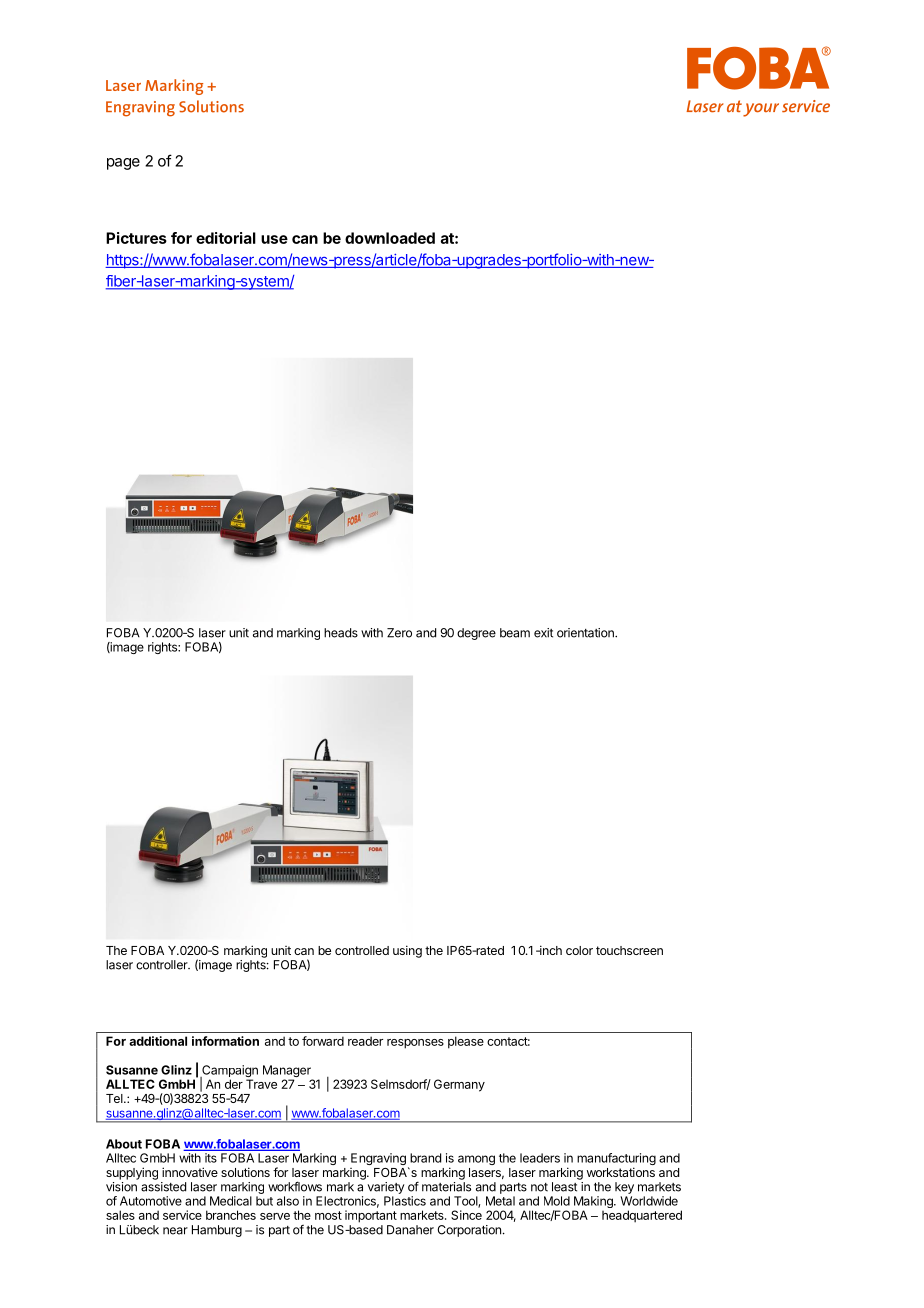  I want to click on Zero, so click(399, 633).
